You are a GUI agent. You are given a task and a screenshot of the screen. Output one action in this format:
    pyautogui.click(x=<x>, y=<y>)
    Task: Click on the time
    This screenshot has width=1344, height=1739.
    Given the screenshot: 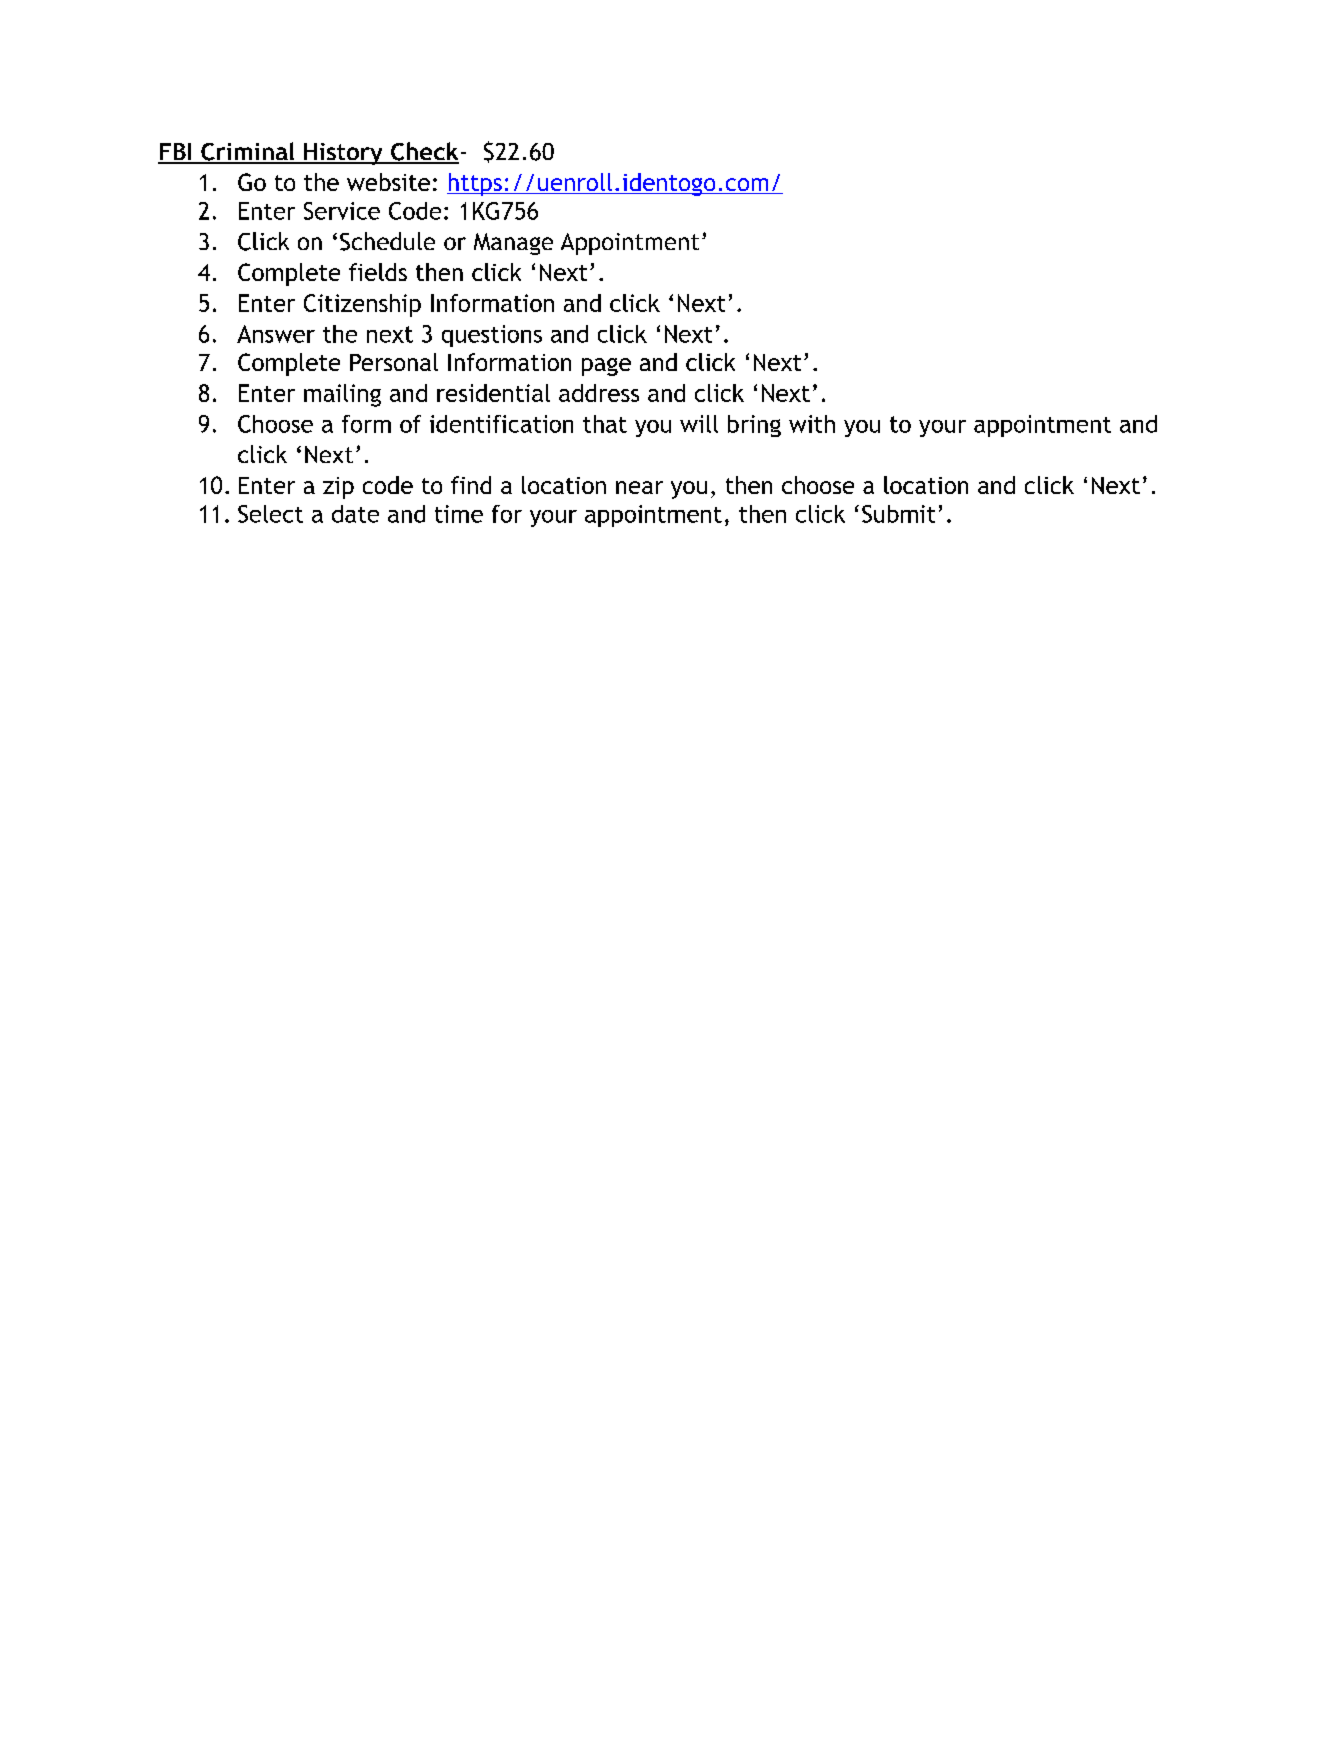 What is the action you would take?
    pyautogui.click(x=459, y=514)
